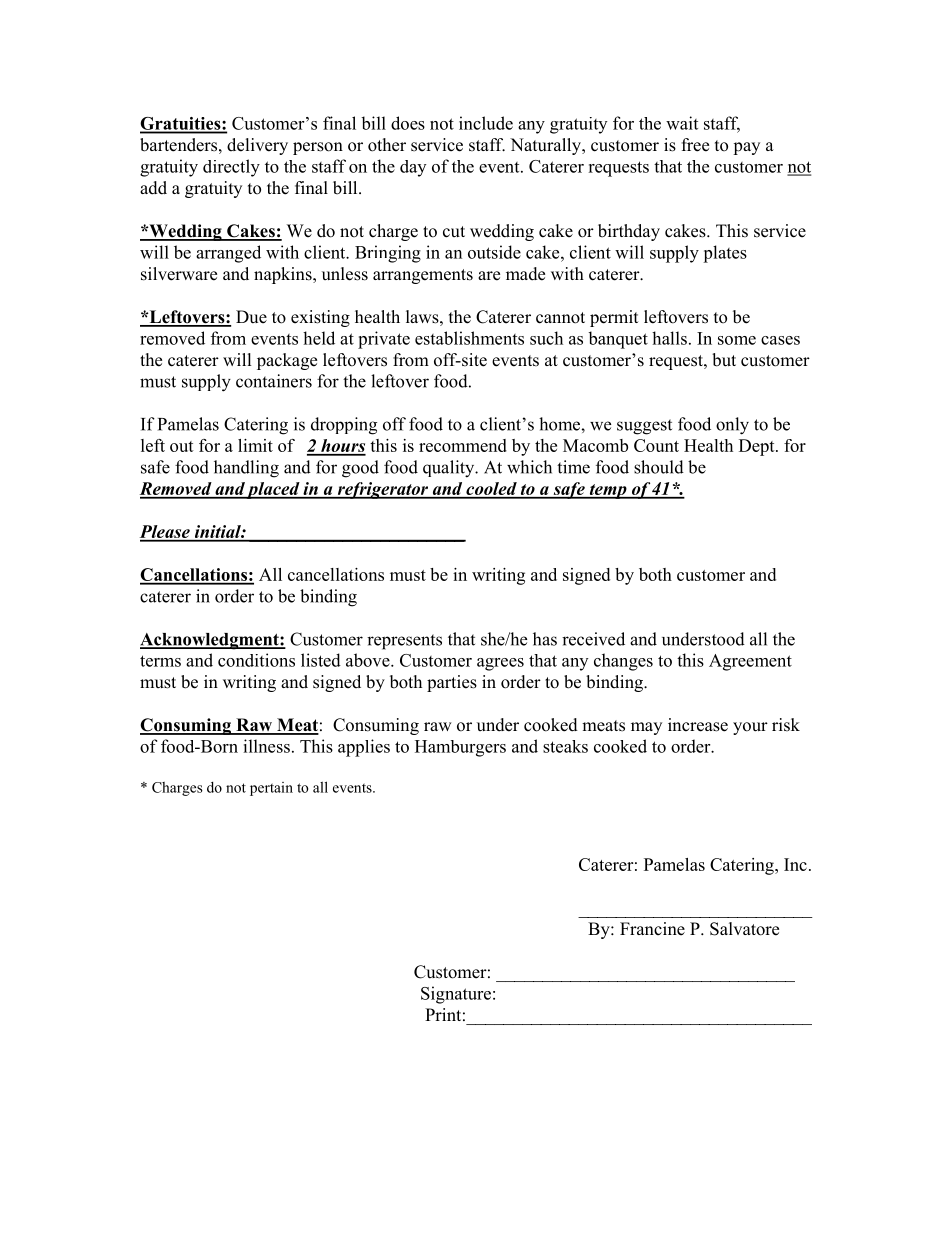  Describe the element at coordinates (695, 145) in the screenshot. I see `free` at that location.
